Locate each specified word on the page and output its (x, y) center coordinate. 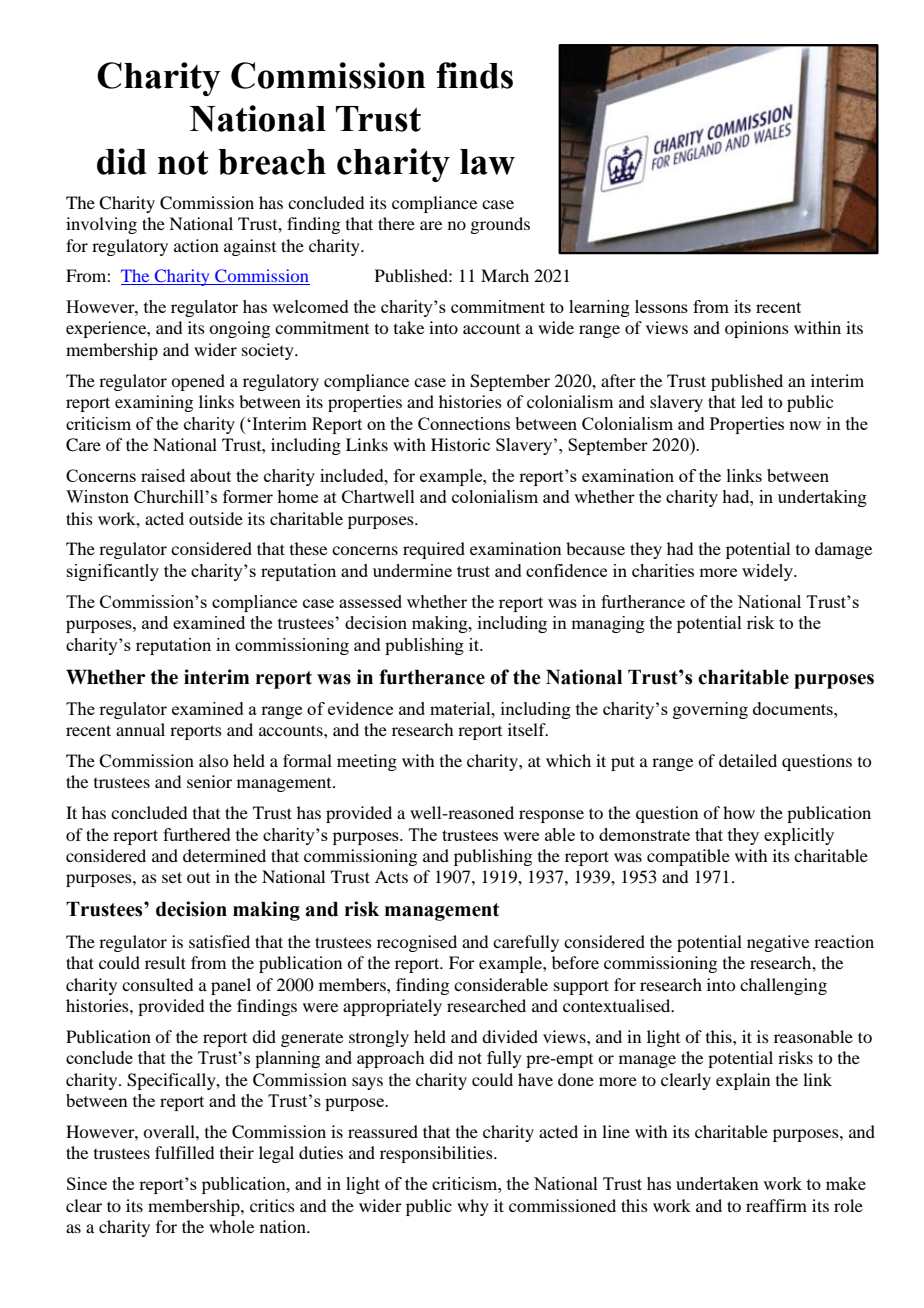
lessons (661, 306)
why (473, 1207)
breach (272, 162)
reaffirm (776, 1205)
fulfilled (184, 1152)
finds (474, 75)
